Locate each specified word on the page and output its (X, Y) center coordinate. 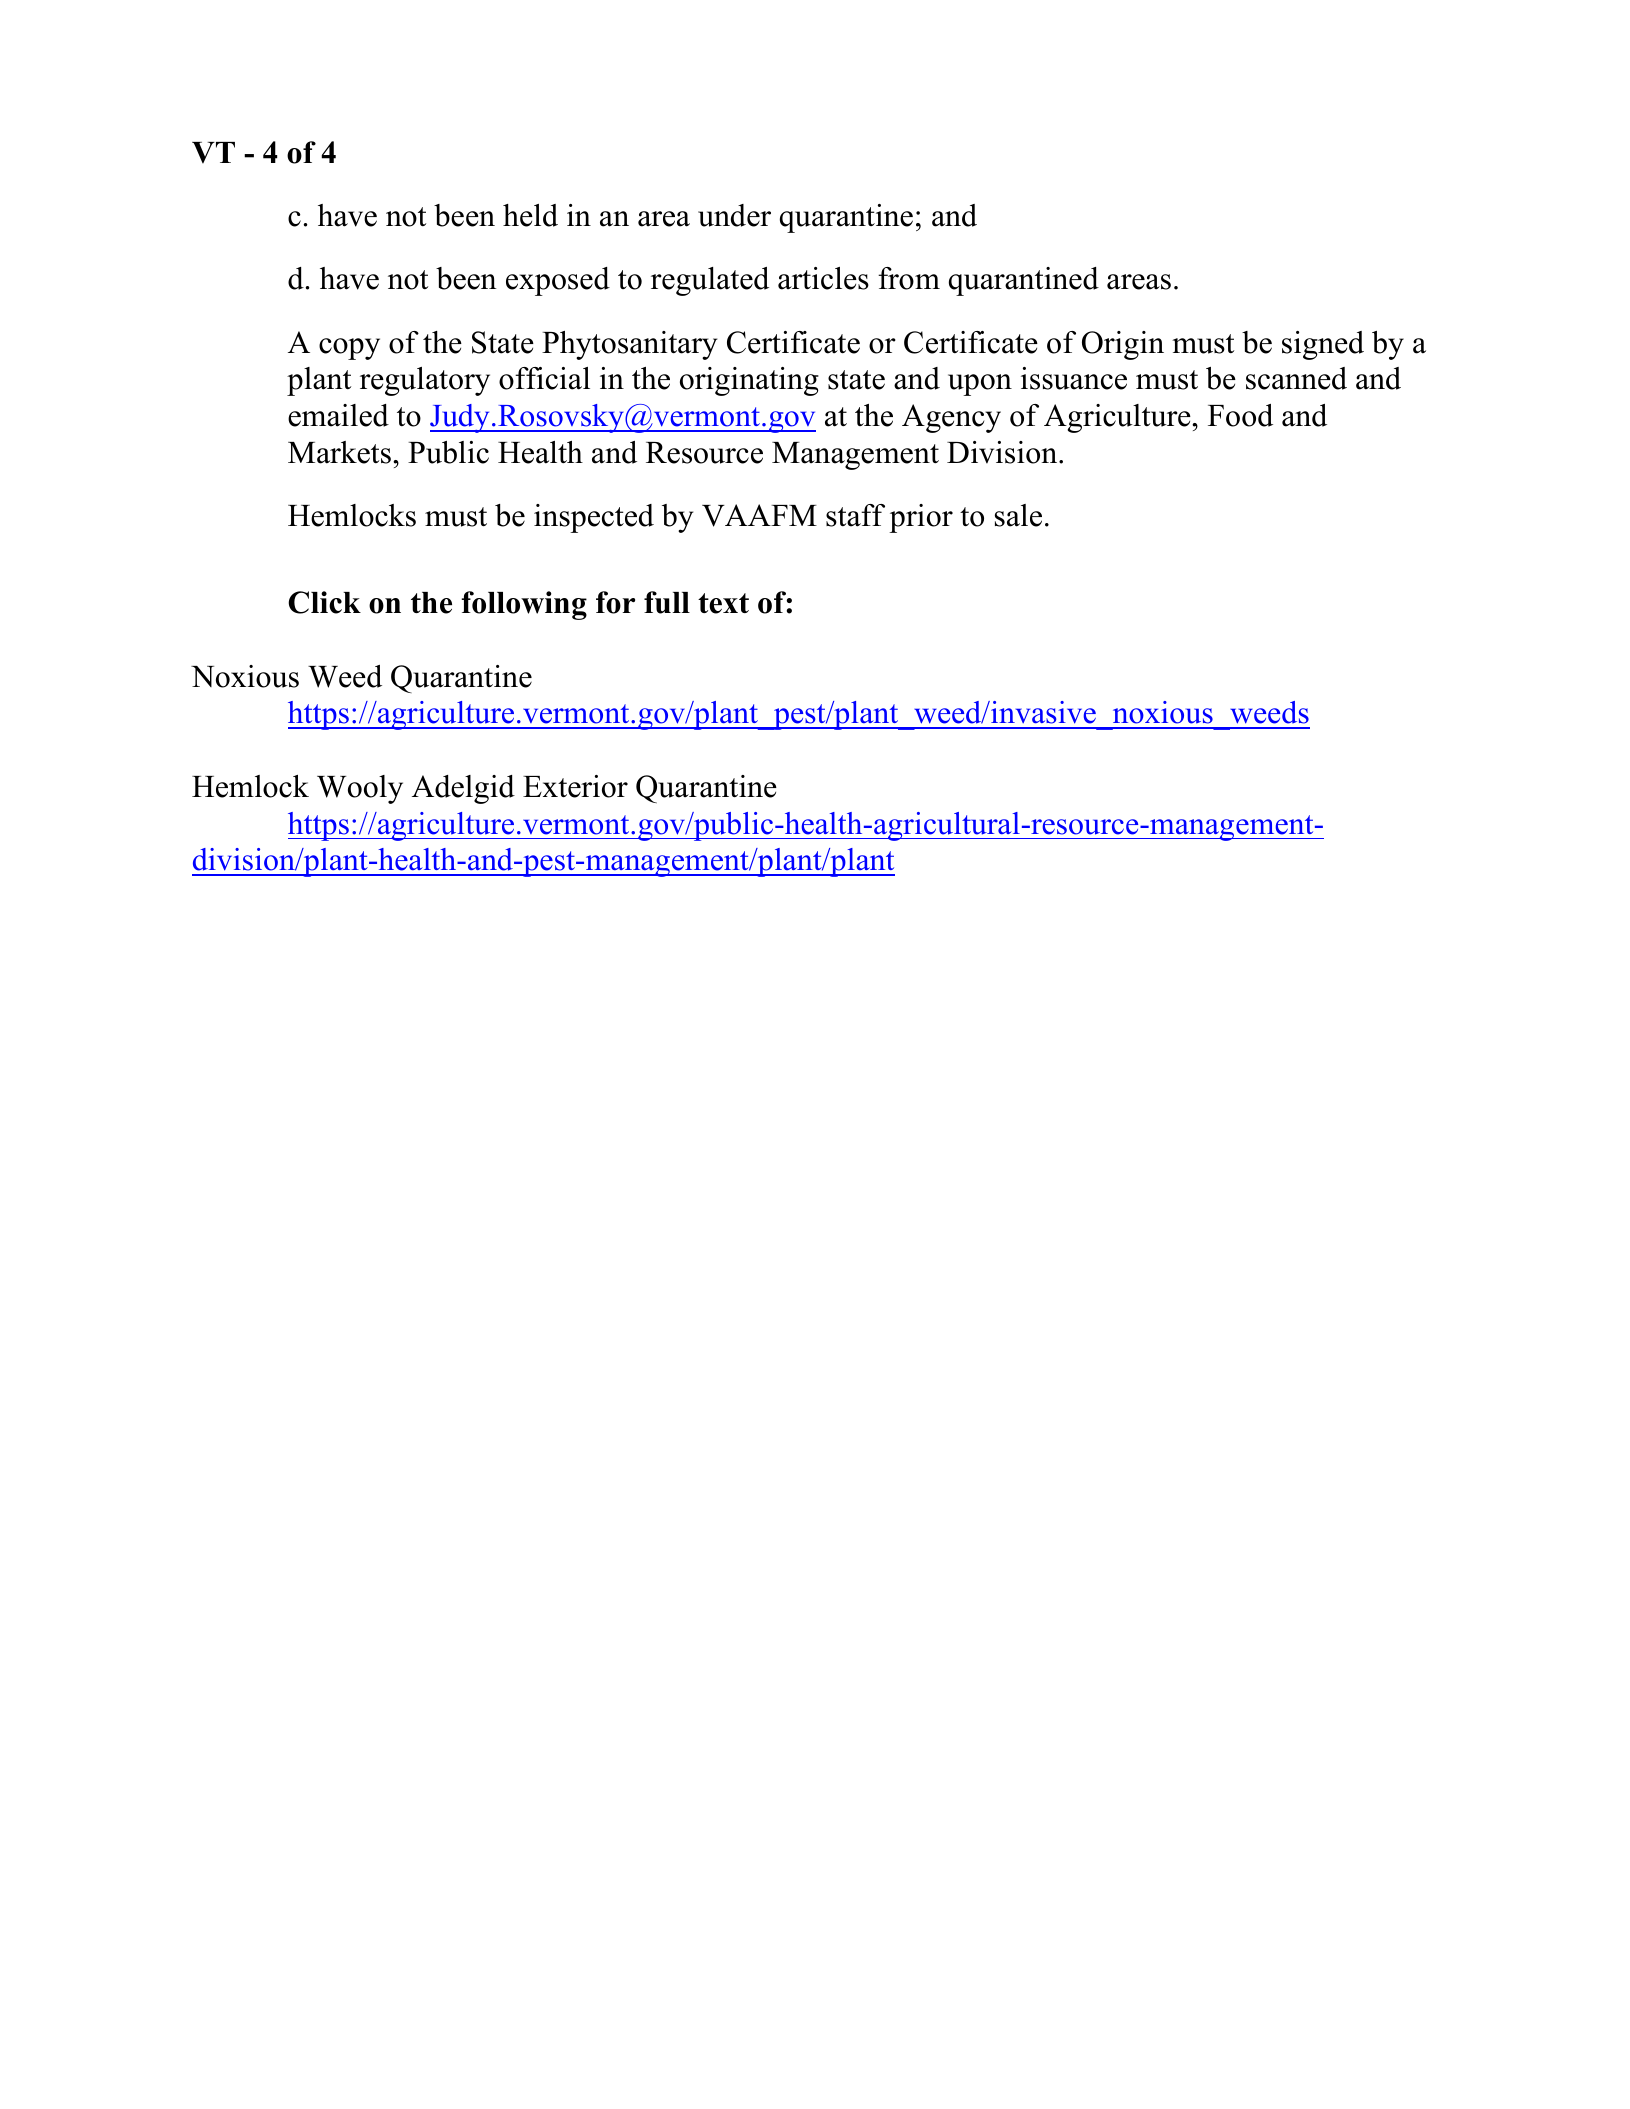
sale (1018, 515)
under (734, 215)
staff (855, 515)
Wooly (360, 789)
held (530, 215)
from (909, 278)
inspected (594, 518)
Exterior (575, 786)
